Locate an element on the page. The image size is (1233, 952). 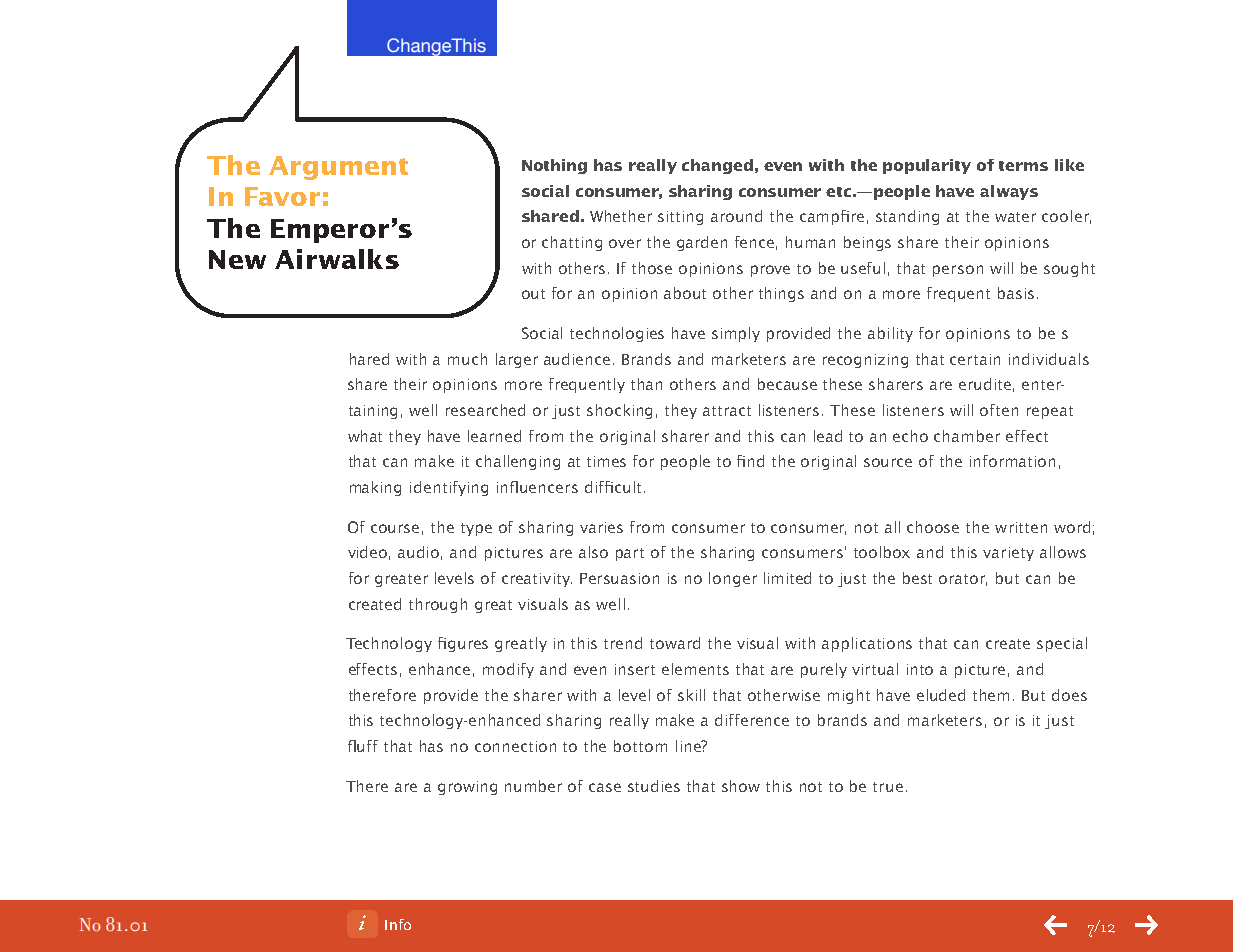
Argument is located at coordinates (338, 168).
